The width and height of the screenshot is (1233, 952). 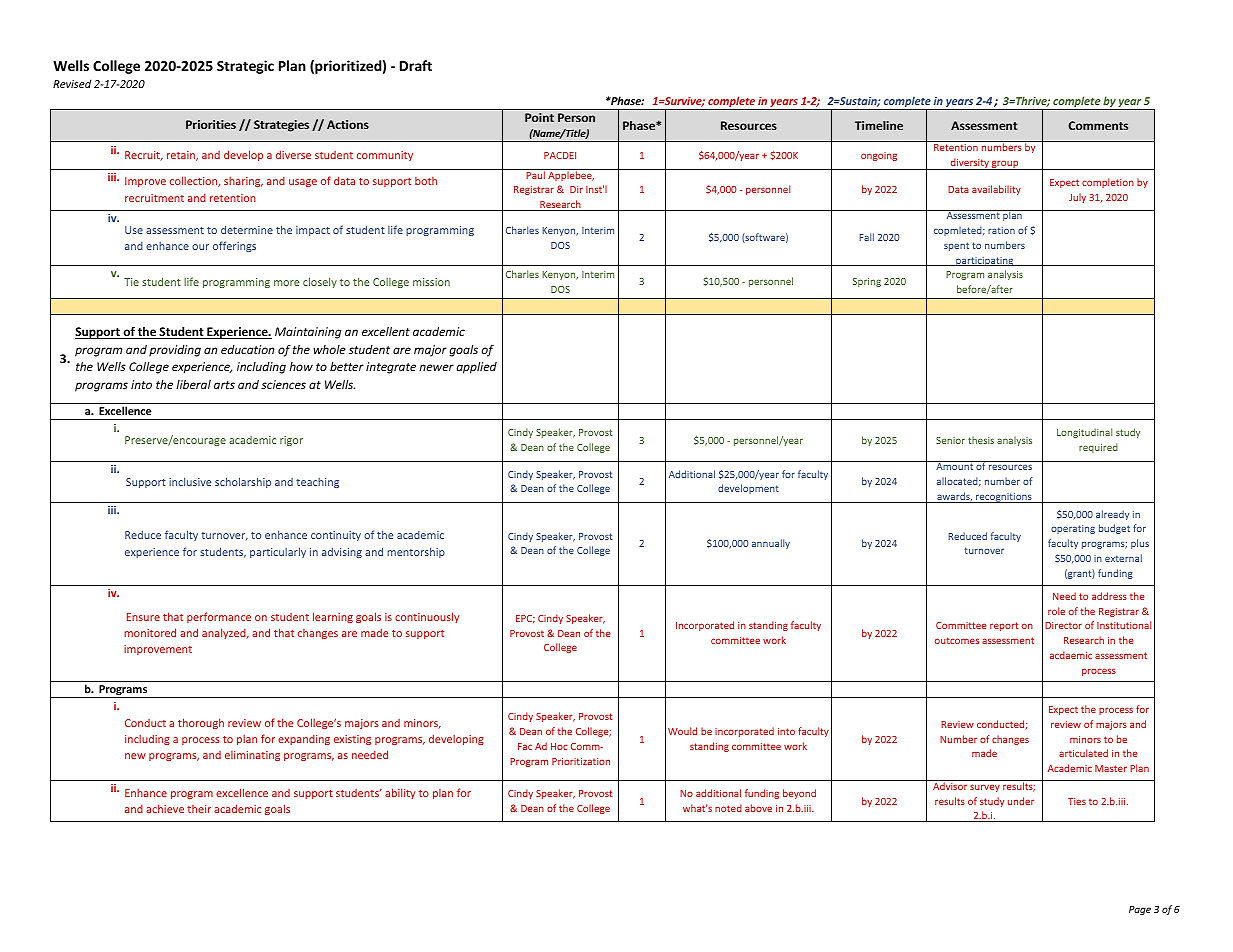 I want to click on noted, so click(x=728, y=808).
